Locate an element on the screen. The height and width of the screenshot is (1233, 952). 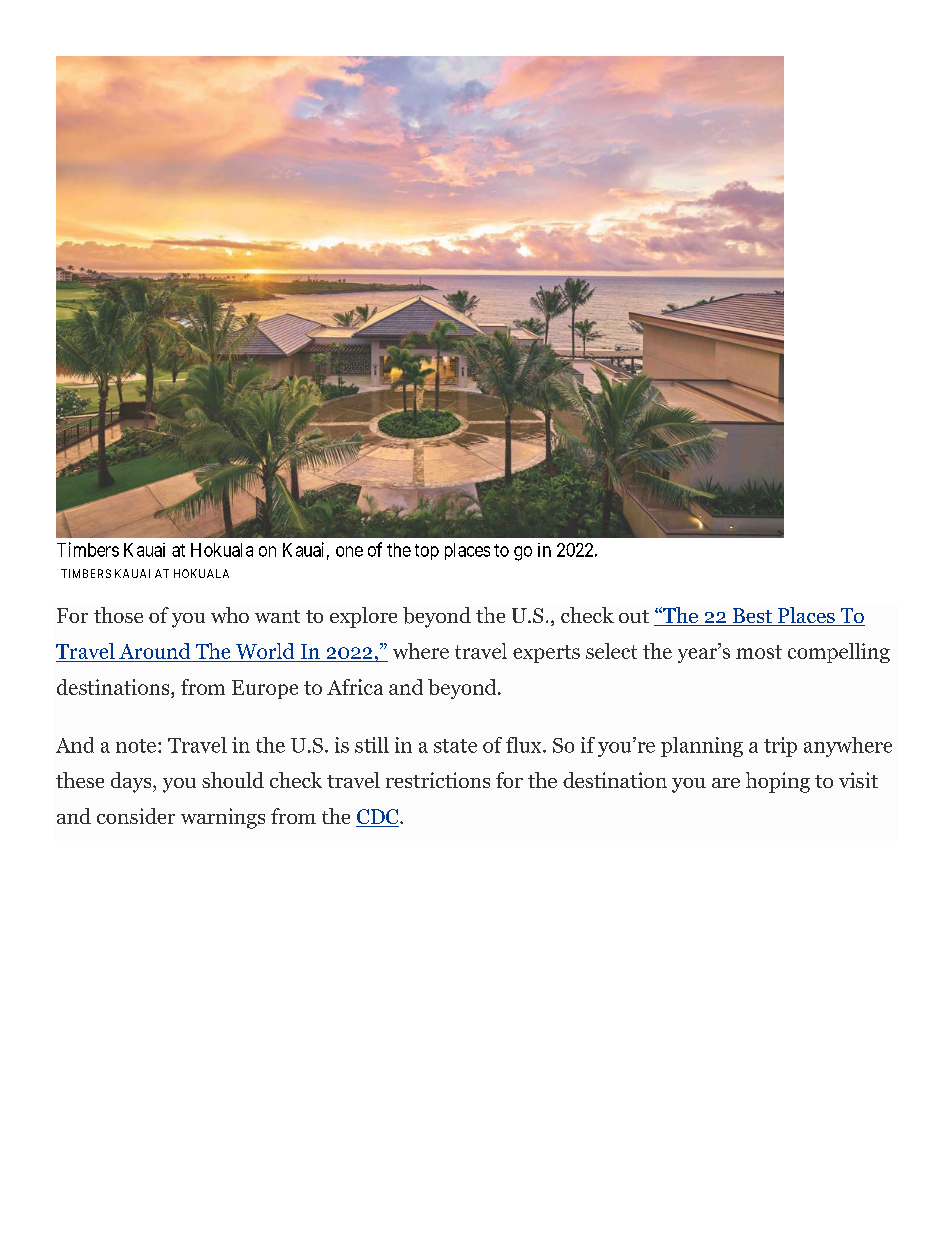
Europe is located at coordinates (265, 689).
